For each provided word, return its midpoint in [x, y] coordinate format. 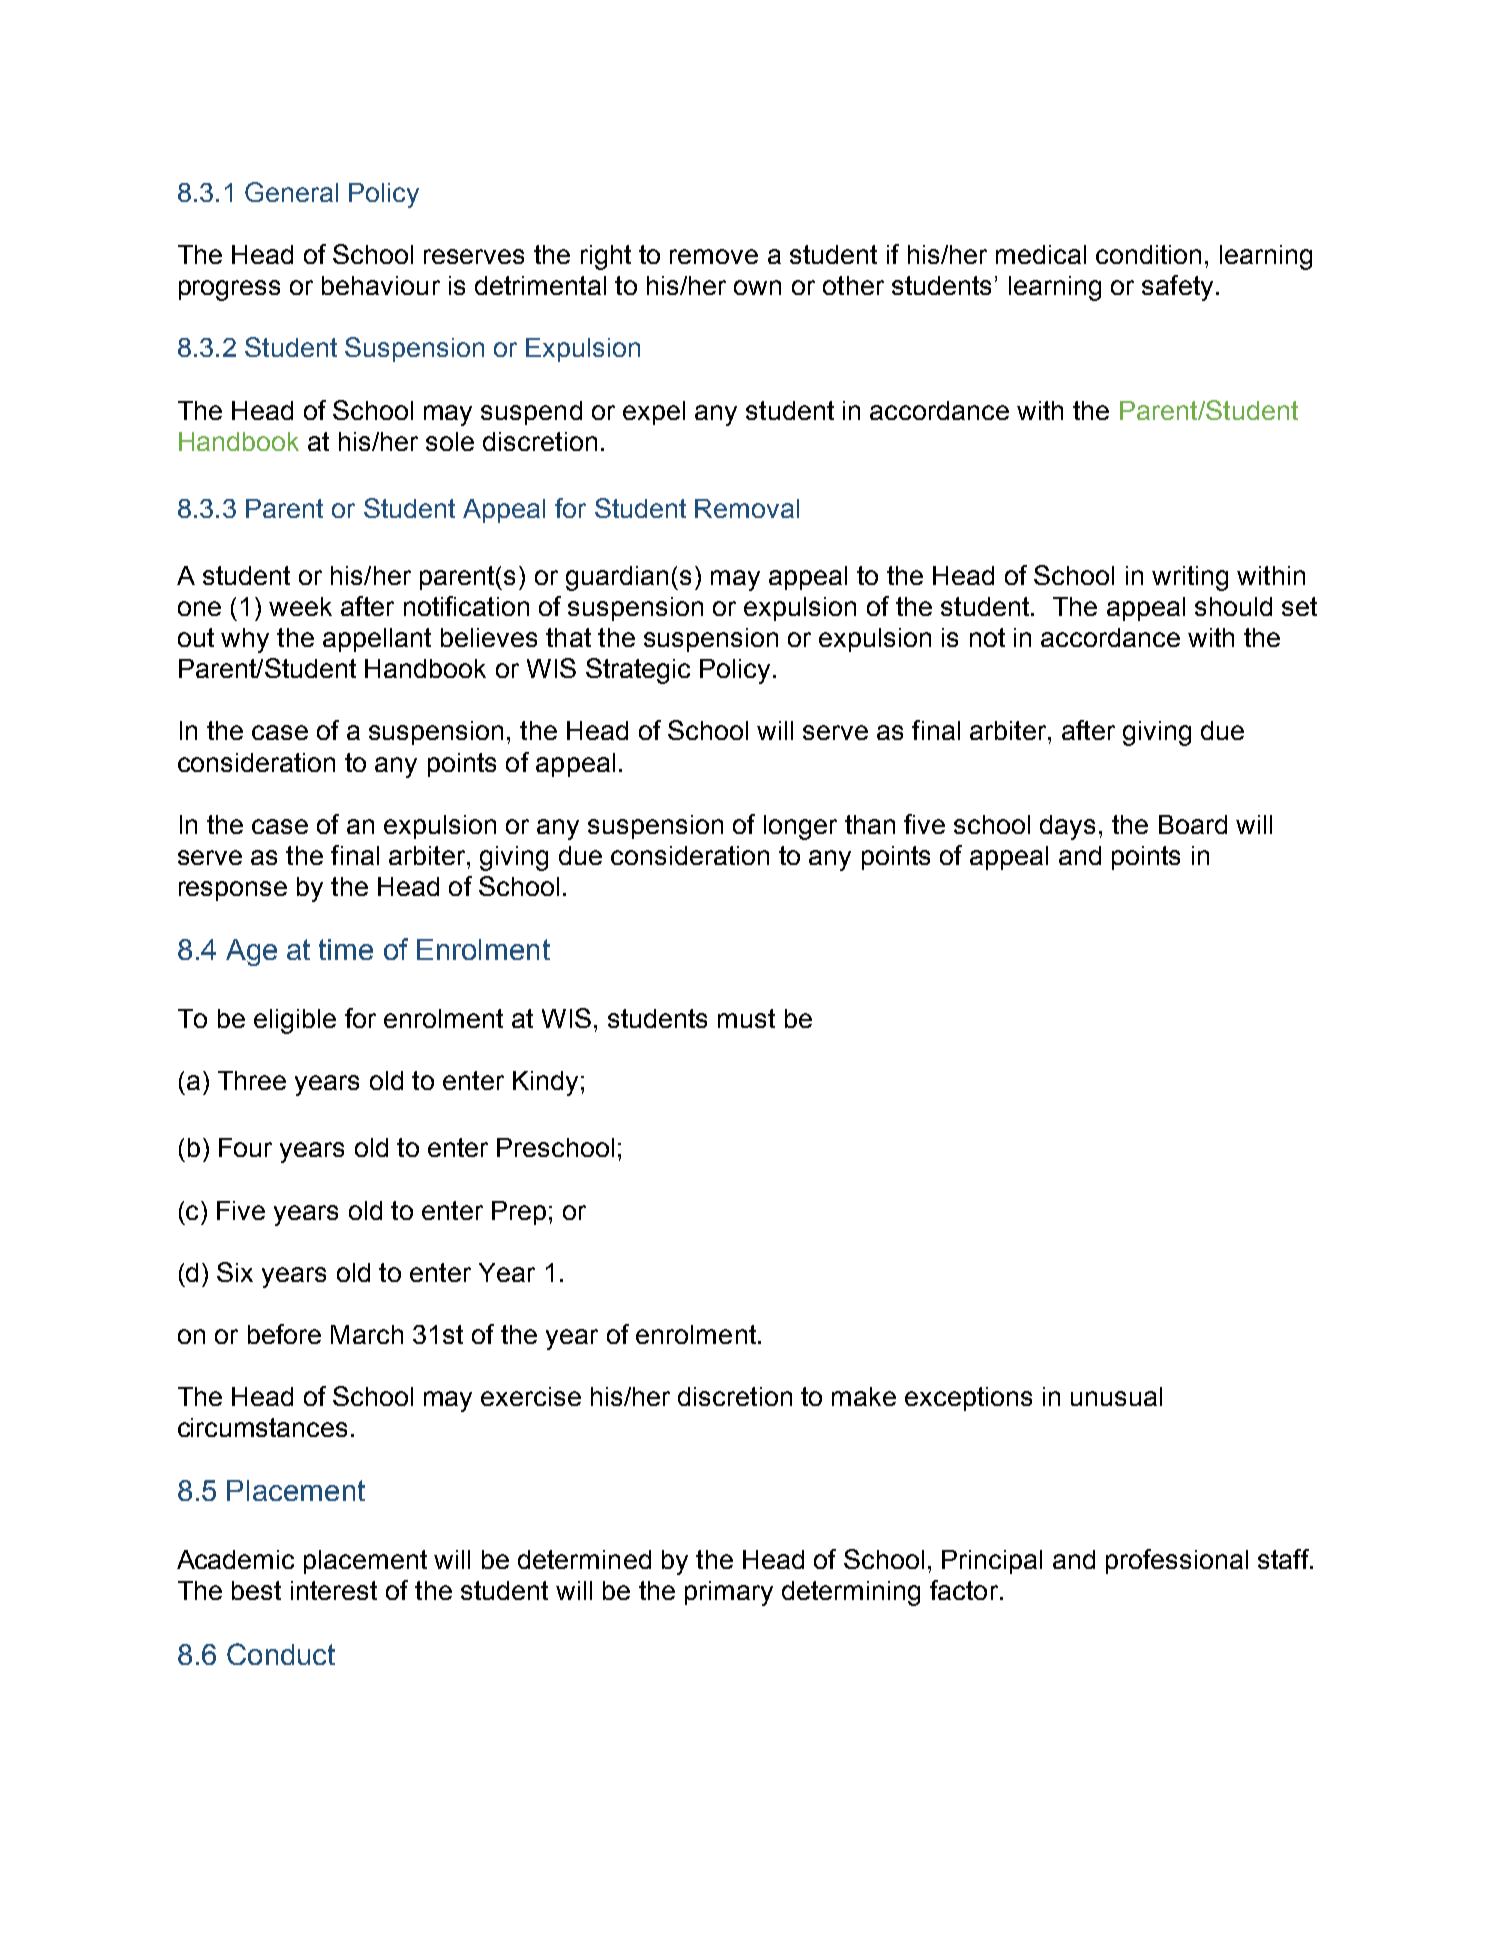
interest [334, 1590]
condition [1148, 254]
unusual [1116, 1396]
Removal [747, 508]
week [300, 606]
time [346, 949]
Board [1193, 824]
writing [1190, 578]
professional [1177, 1561]
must [746, 1018]
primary [729, 1593]
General [291, 192]
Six [235, 1272]
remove [714, 256]
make [864, 1396]
